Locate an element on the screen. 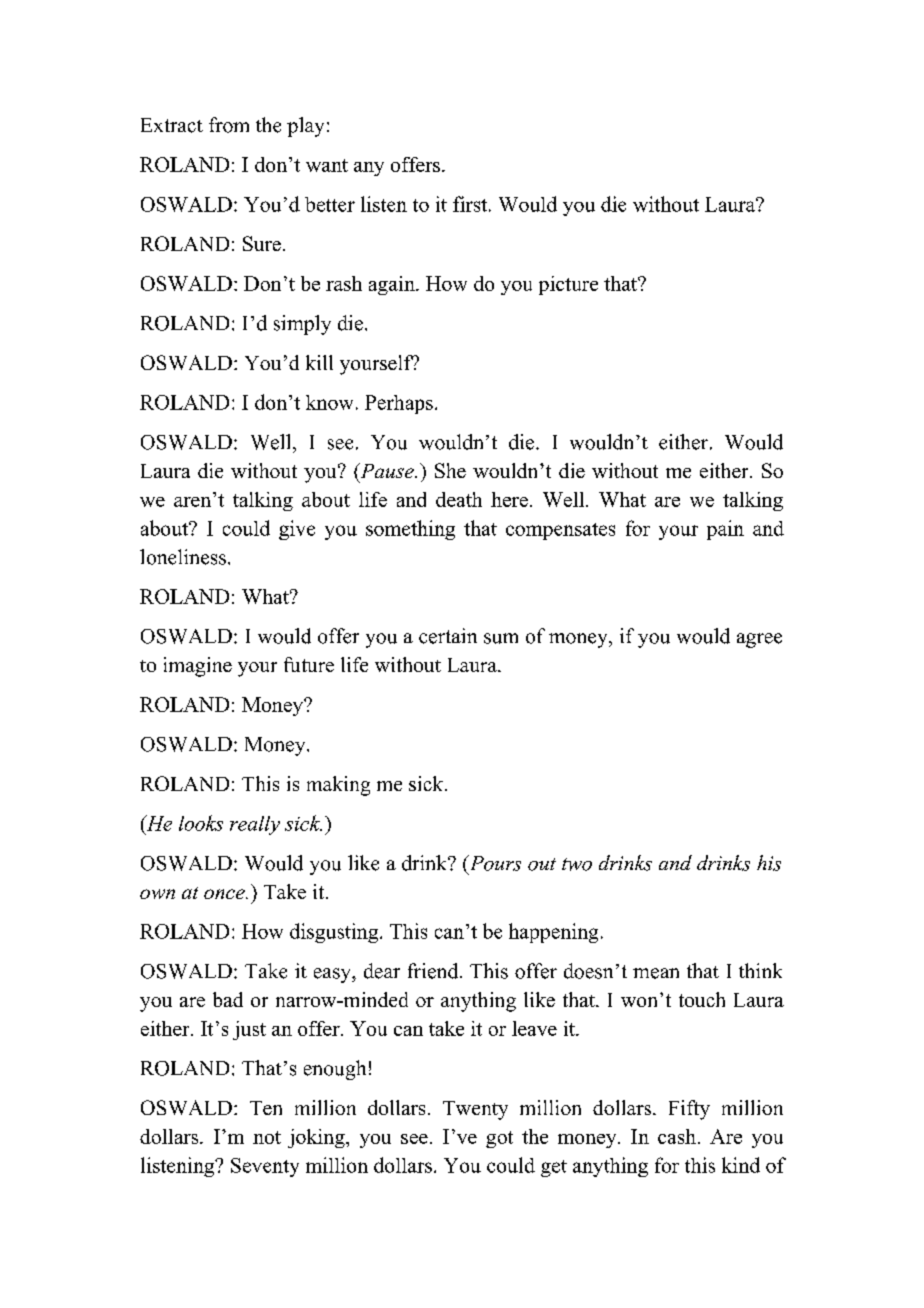  mean is located at coordinates (656, 973).
